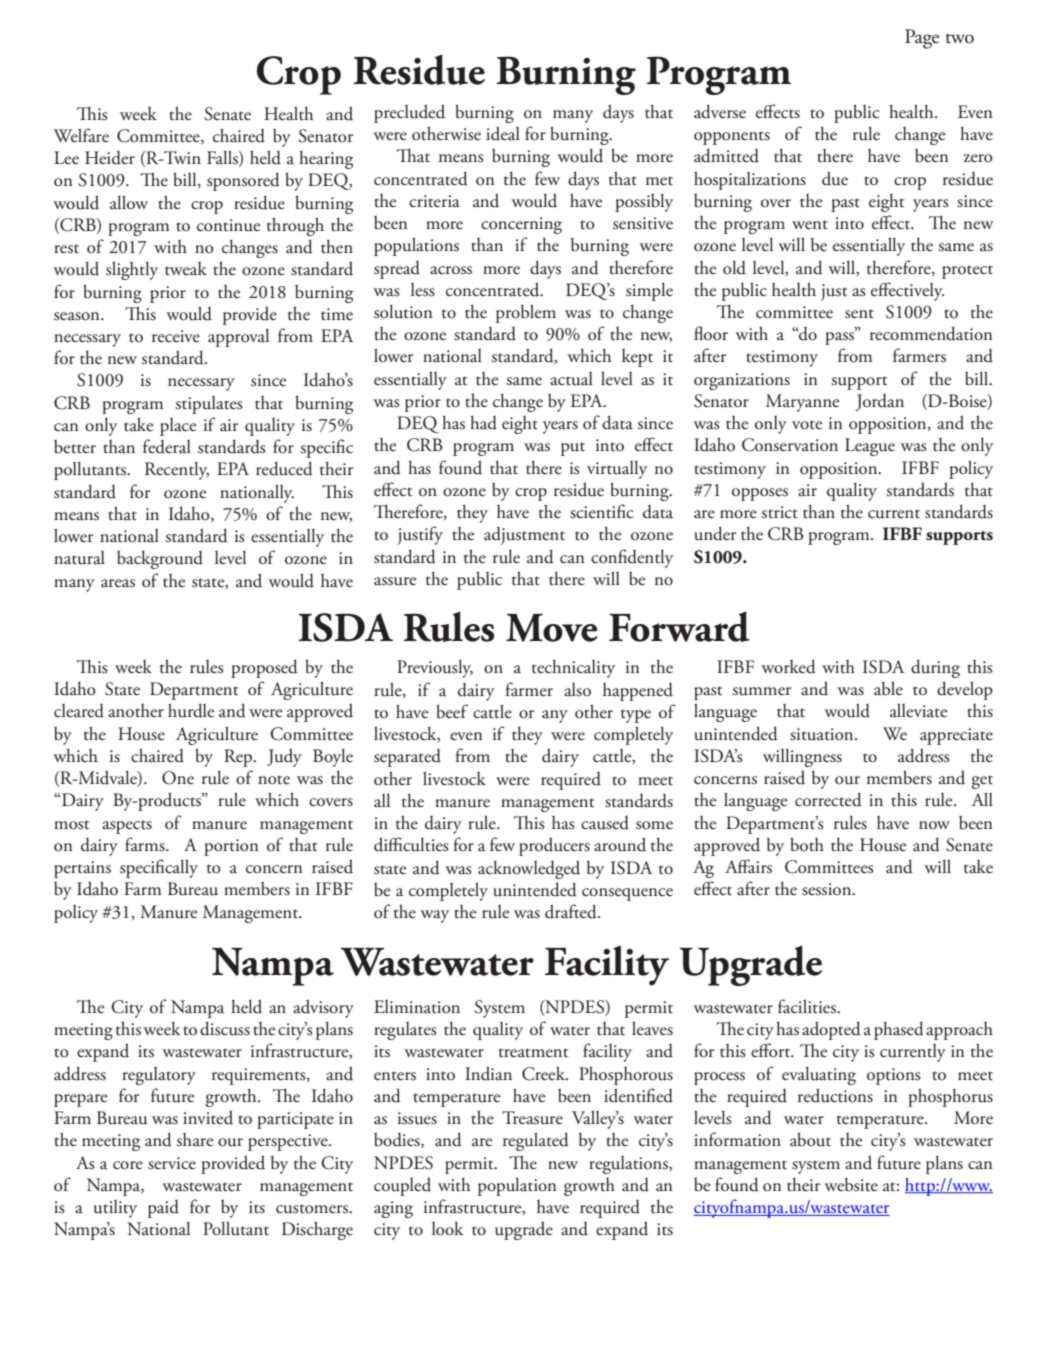 Image resolution: width=1047 pixels, height=1355 pixels. Describe the element at coordinates (163, 1209) in the image. I see `paid` at that location.
